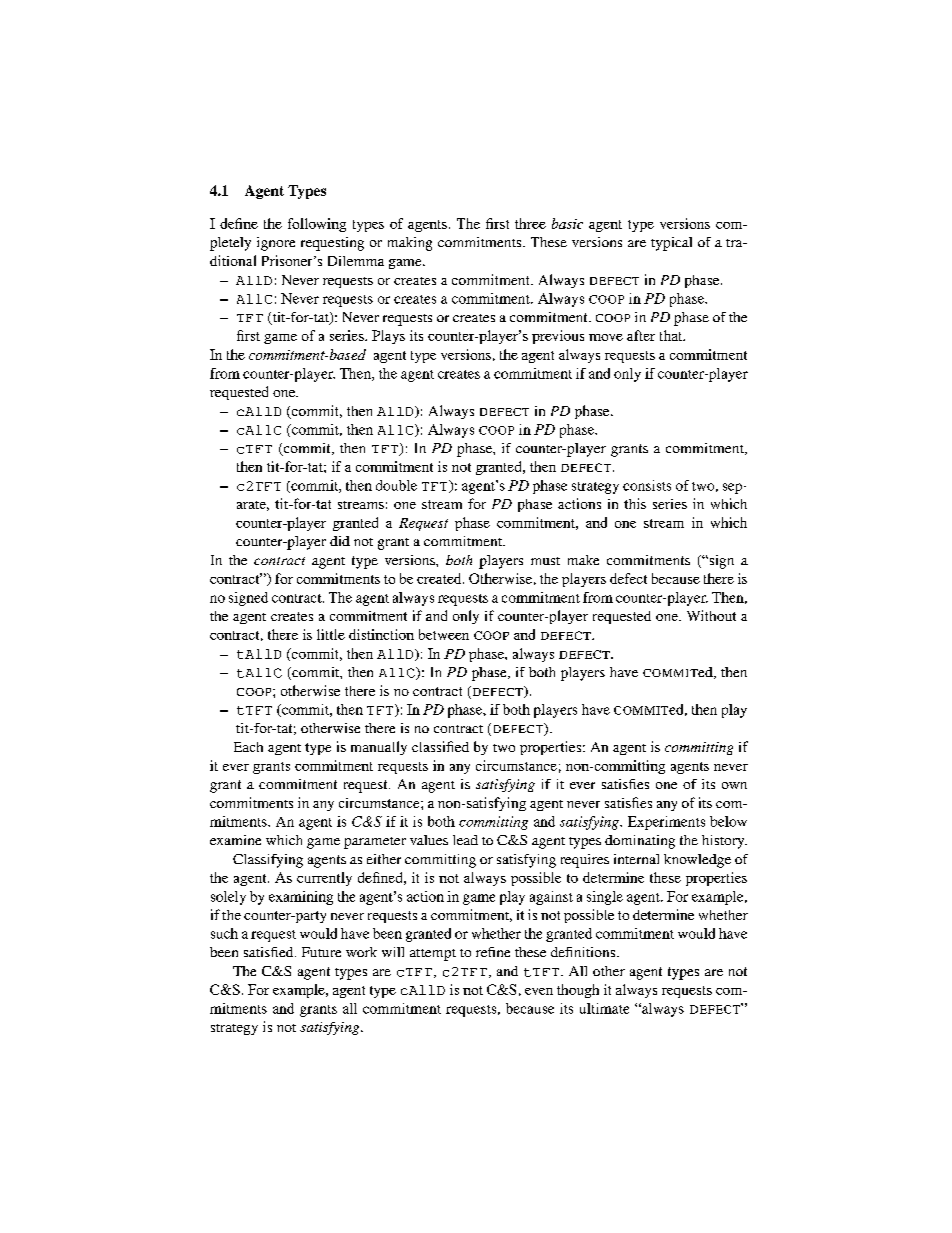 This screenshot has height=1233, width=952. What do you see at coordinates (493, 952) in the screenshot?
I see `refine` at bounding box center [493, 952].
